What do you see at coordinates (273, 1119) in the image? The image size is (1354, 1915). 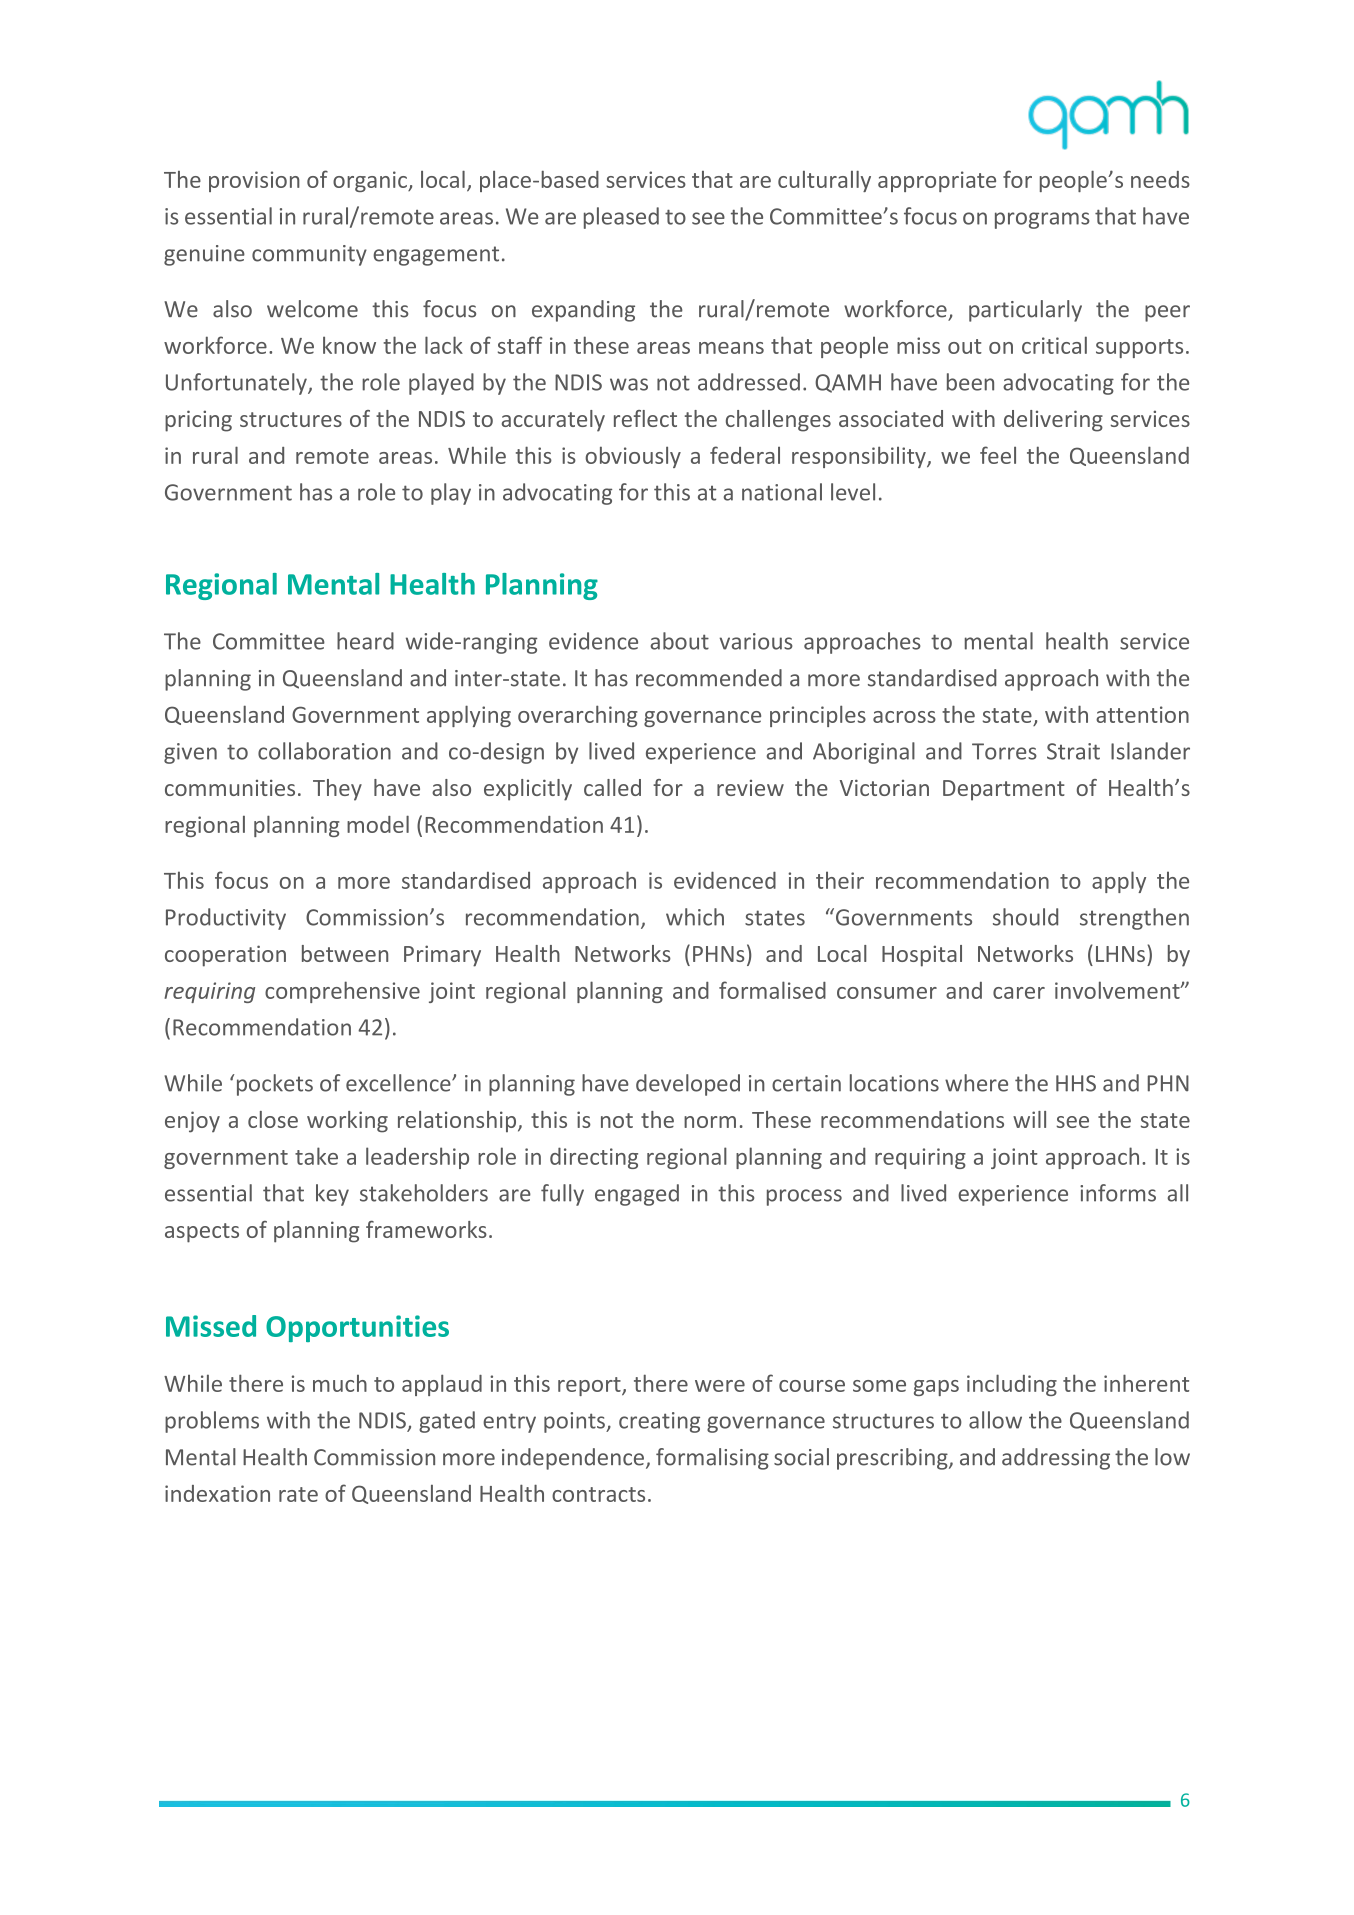 I see `close` at bounding box center [273, 1119].
